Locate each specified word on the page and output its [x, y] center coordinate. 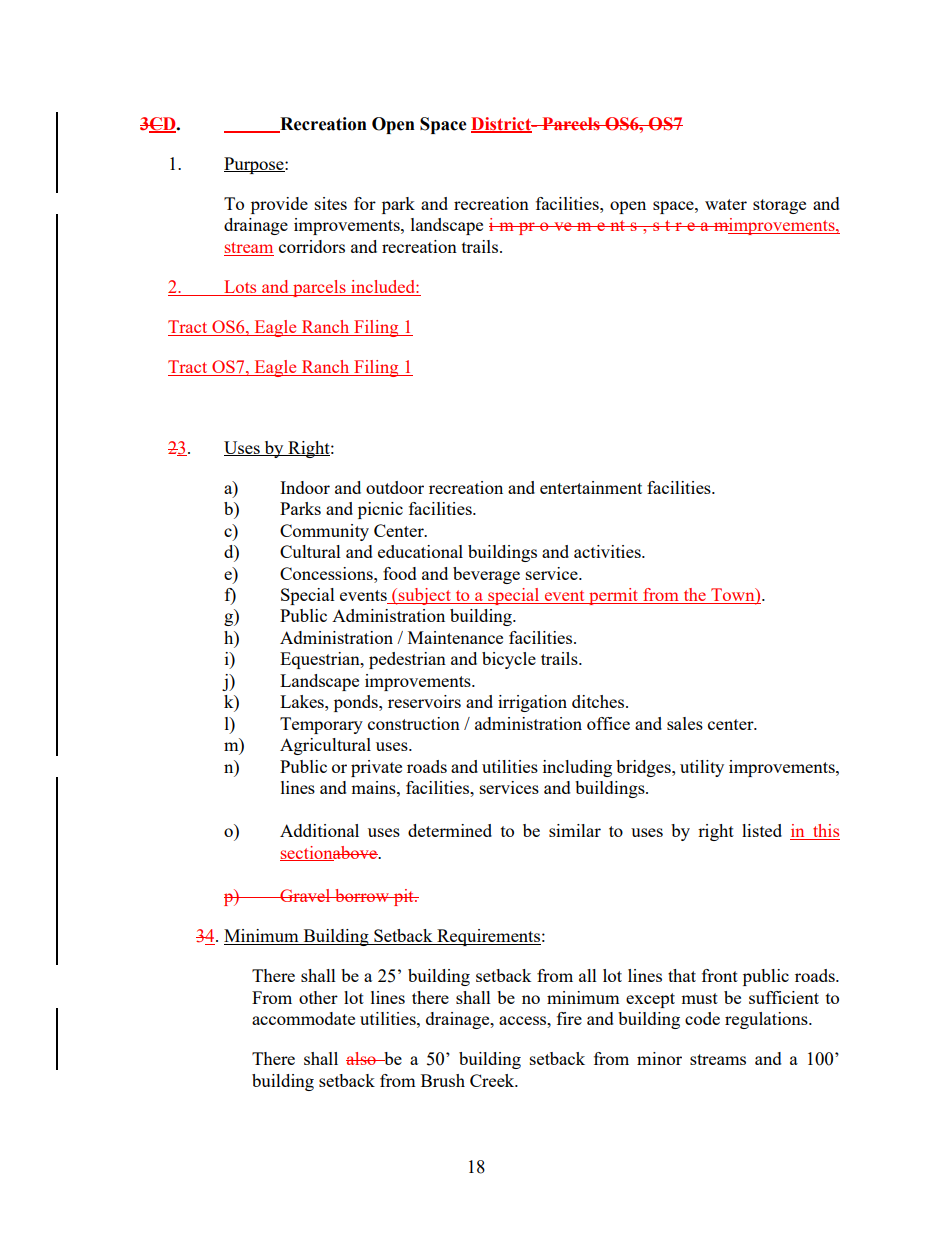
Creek [493, 1080]
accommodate [303, 1018]
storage [779, 206]
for [365, 203]
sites [331, 203]
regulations [767, 1020]
